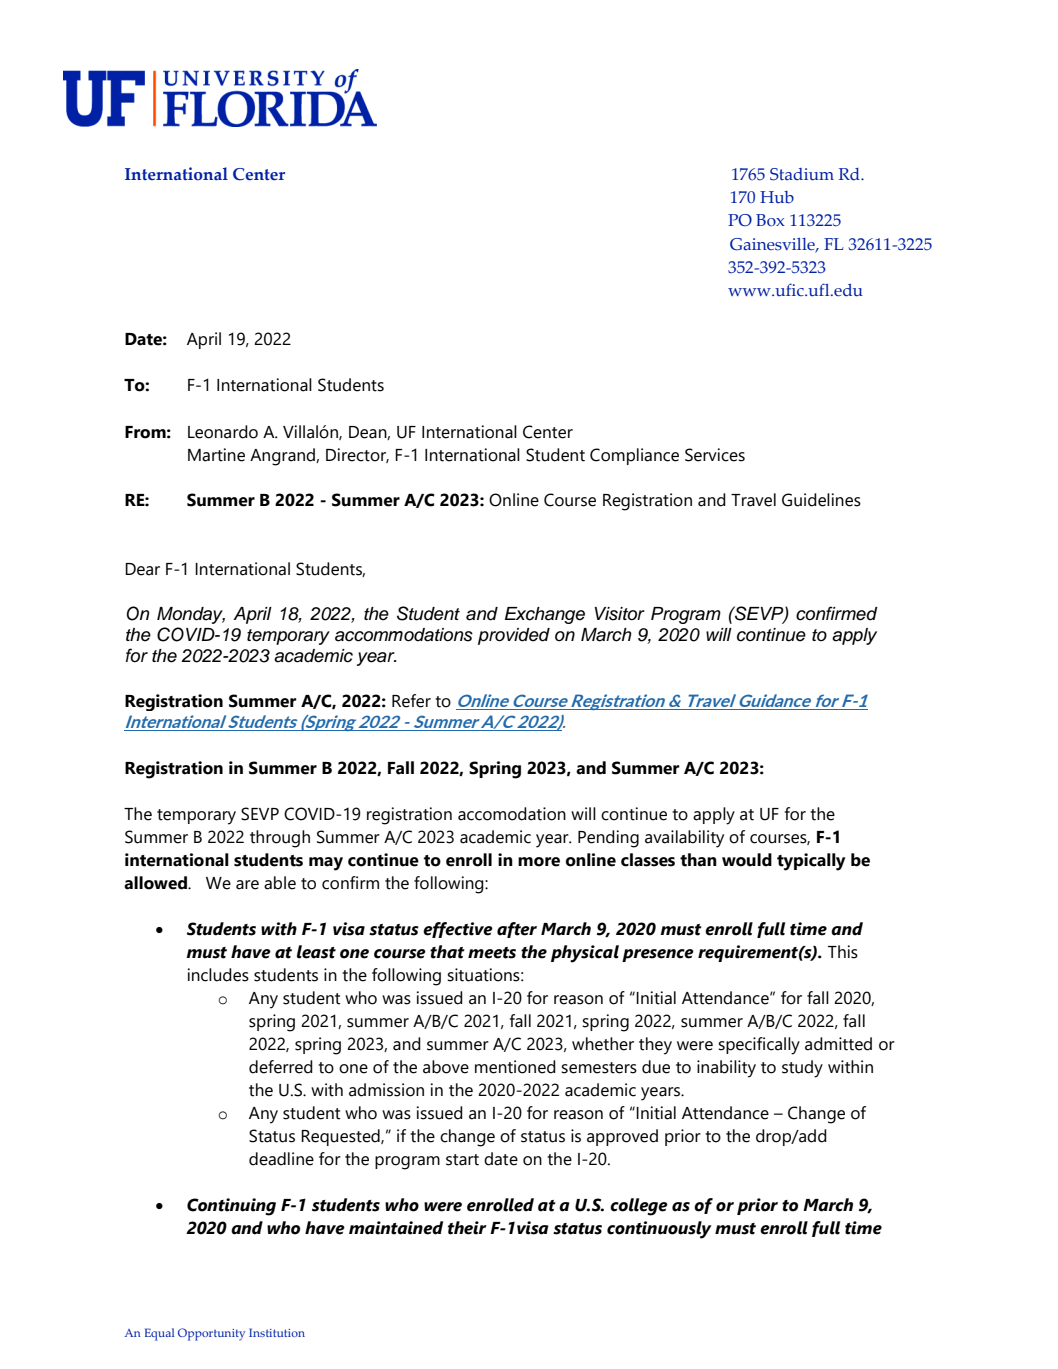 Image resolution: width=1058 pixels, height=1369 pixels. What do you see at coordinates (280, 839) in the image?
I see `through` at bounding box center [280, 839].
